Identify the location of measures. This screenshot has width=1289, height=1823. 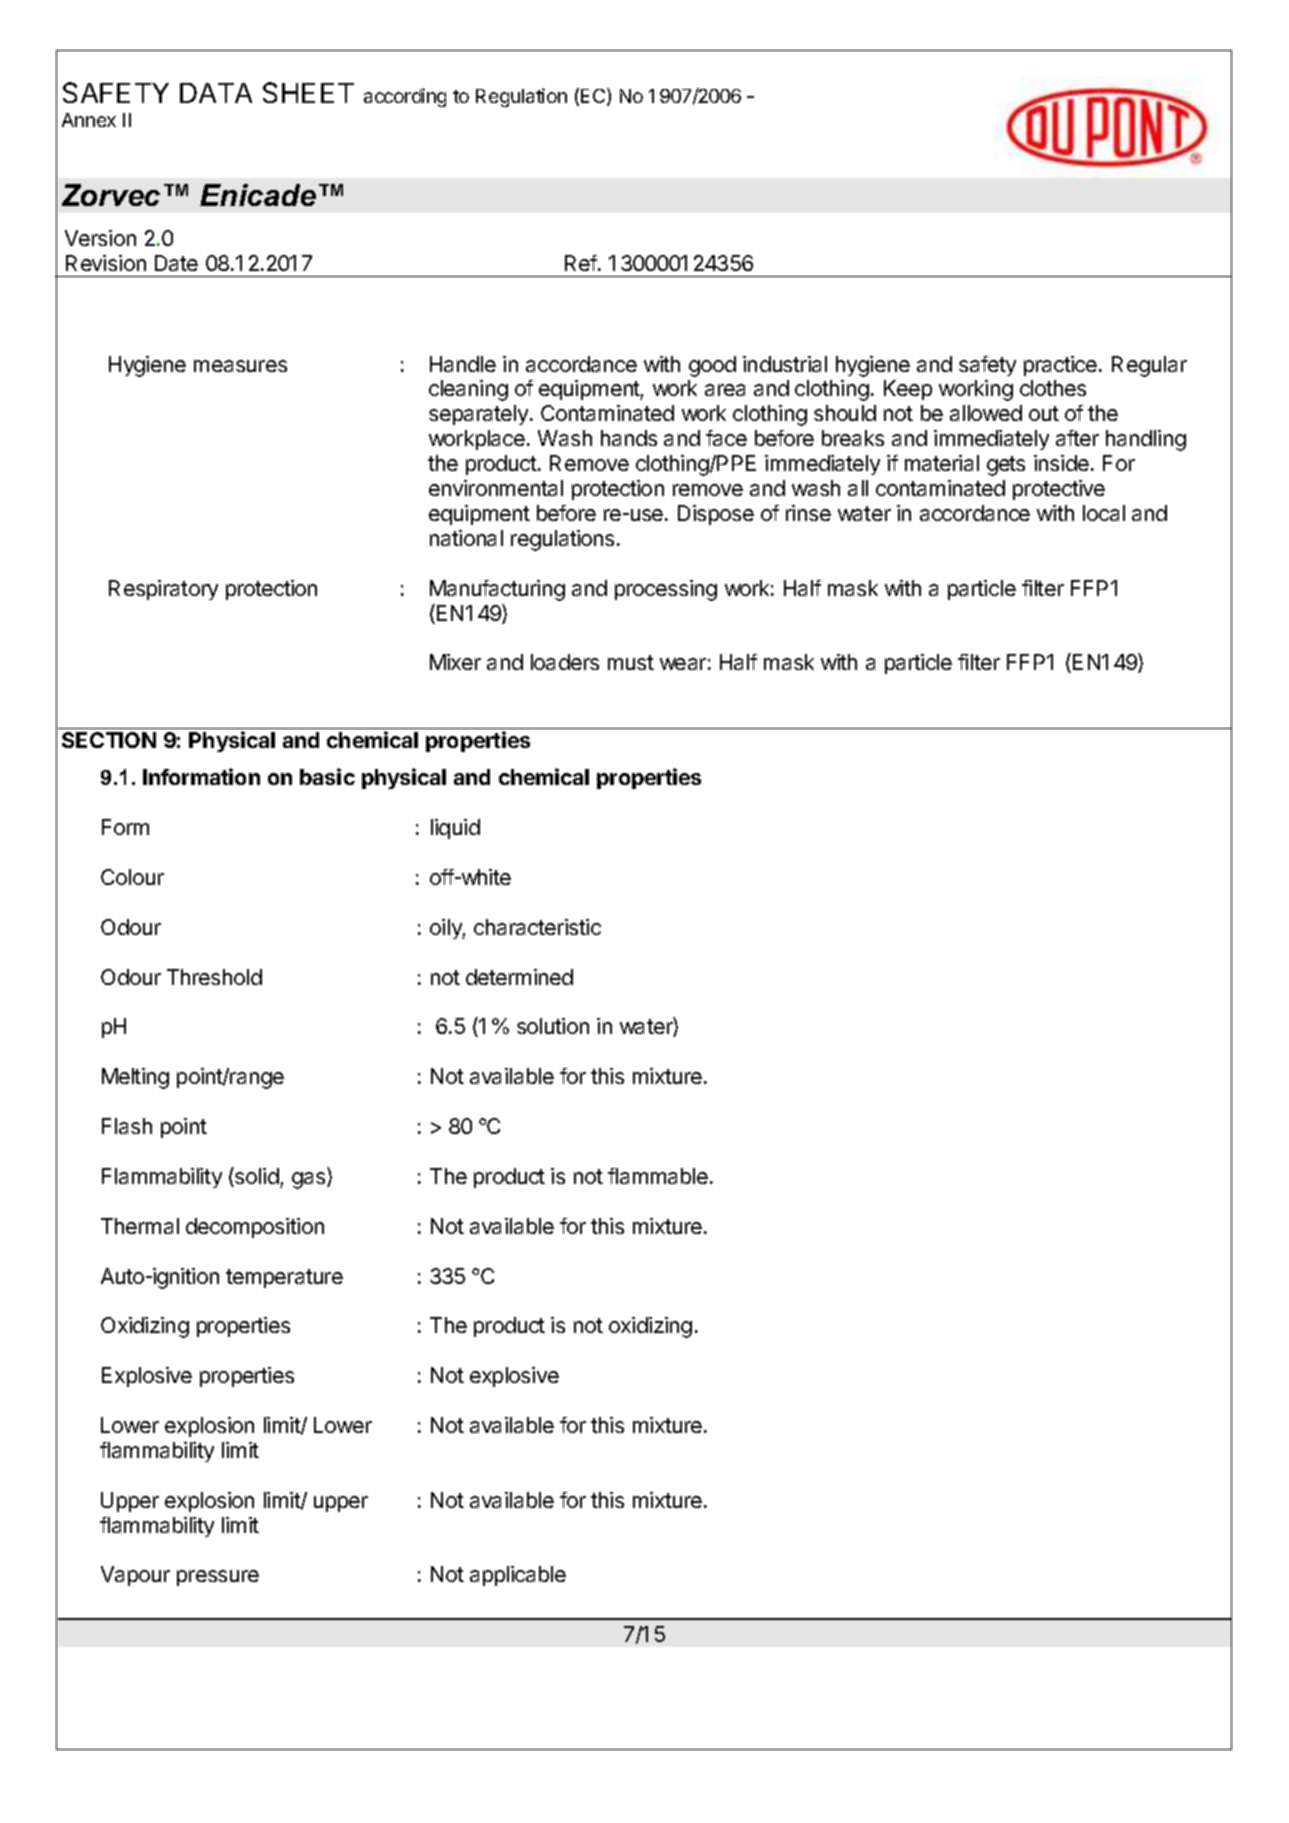
(240, 366).
